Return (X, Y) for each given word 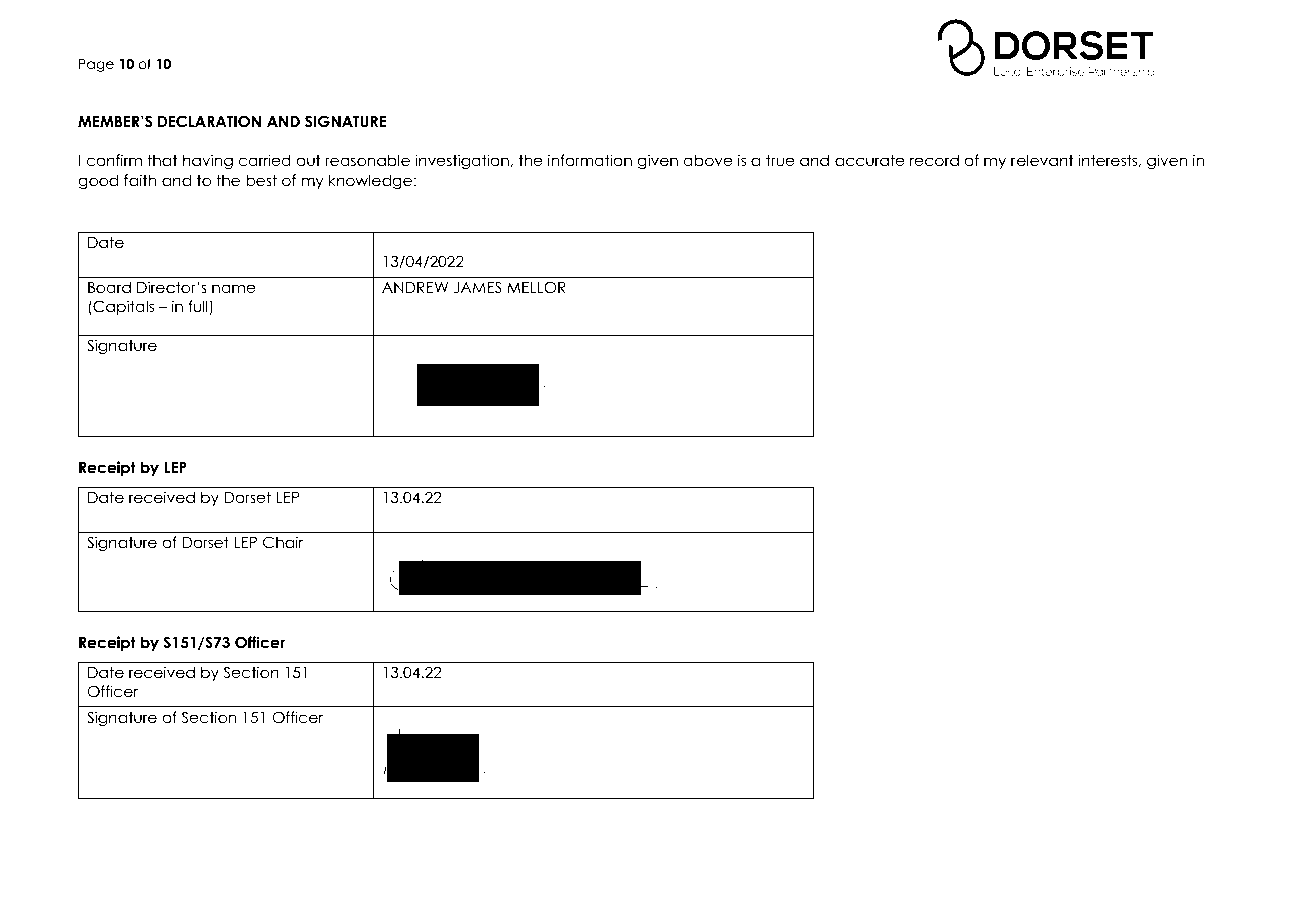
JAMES (478, 287)
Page (96, 65)
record (934, 160)
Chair (283, 542)
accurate (870, 160)
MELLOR (536, 287)
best (261, 180)
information (590, 160)
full (199, 307)
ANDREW (415, 287)
